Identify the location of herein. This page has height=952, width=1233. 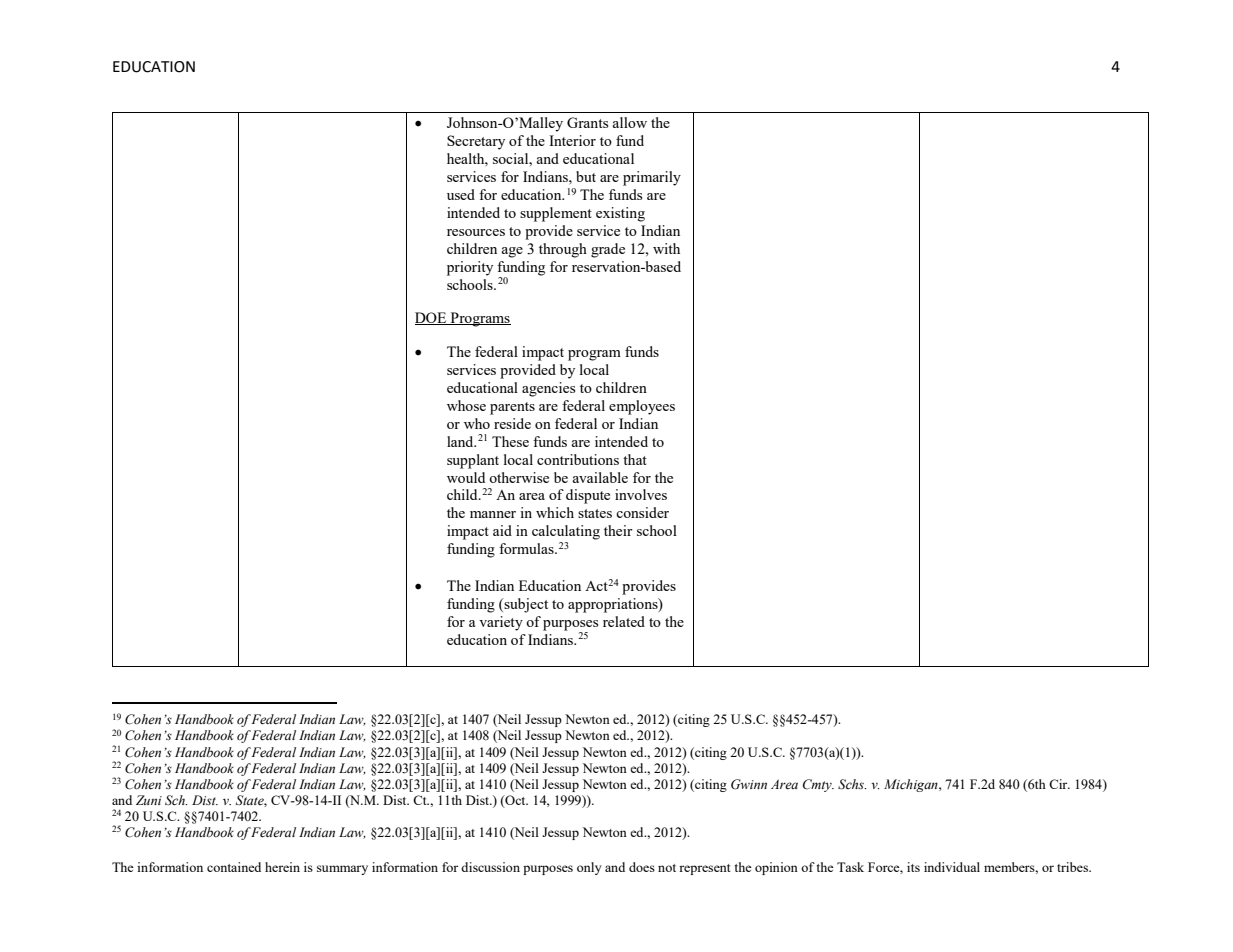
(282, 867).
